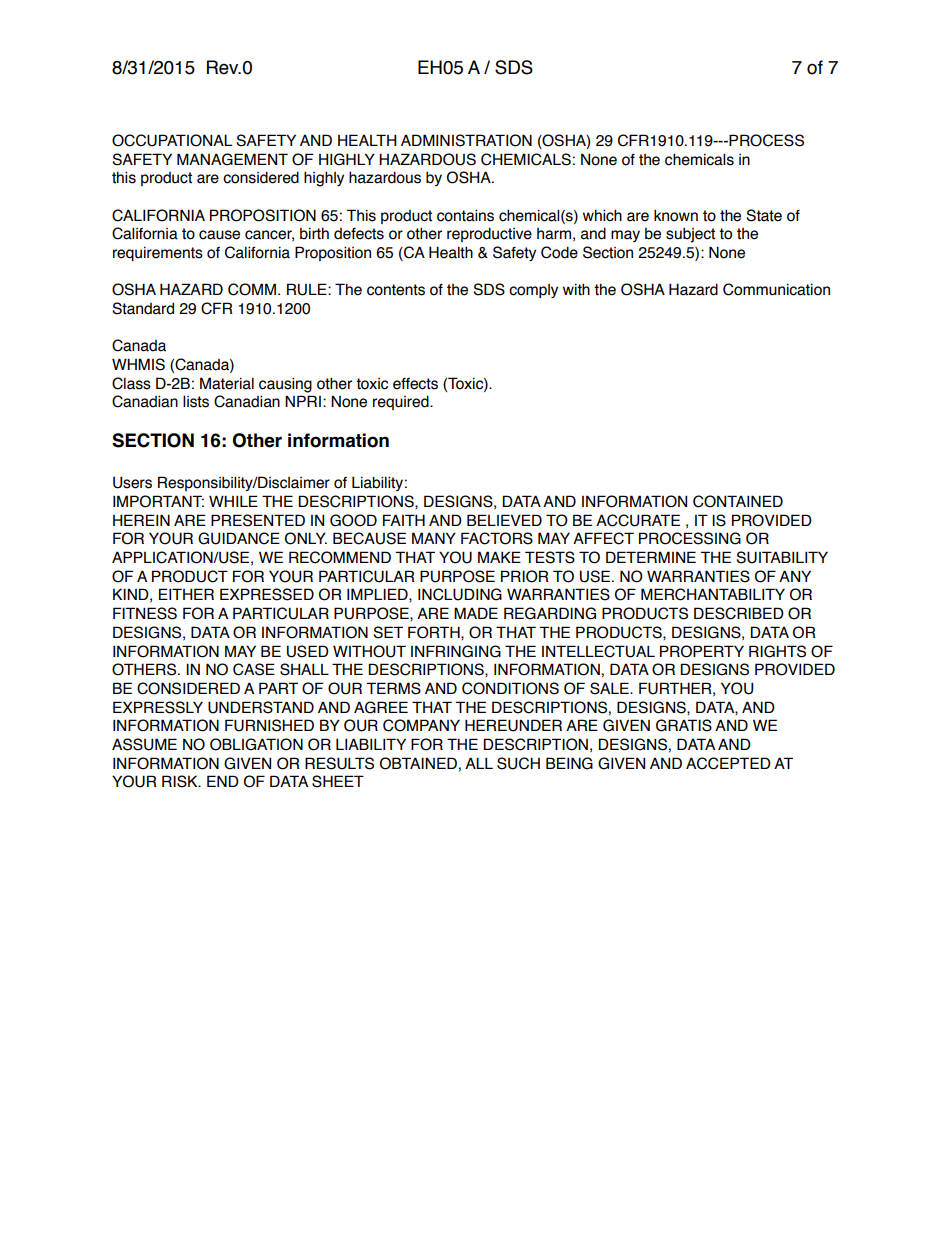  I want to click on GUIDANCE, so click(239, 538).
